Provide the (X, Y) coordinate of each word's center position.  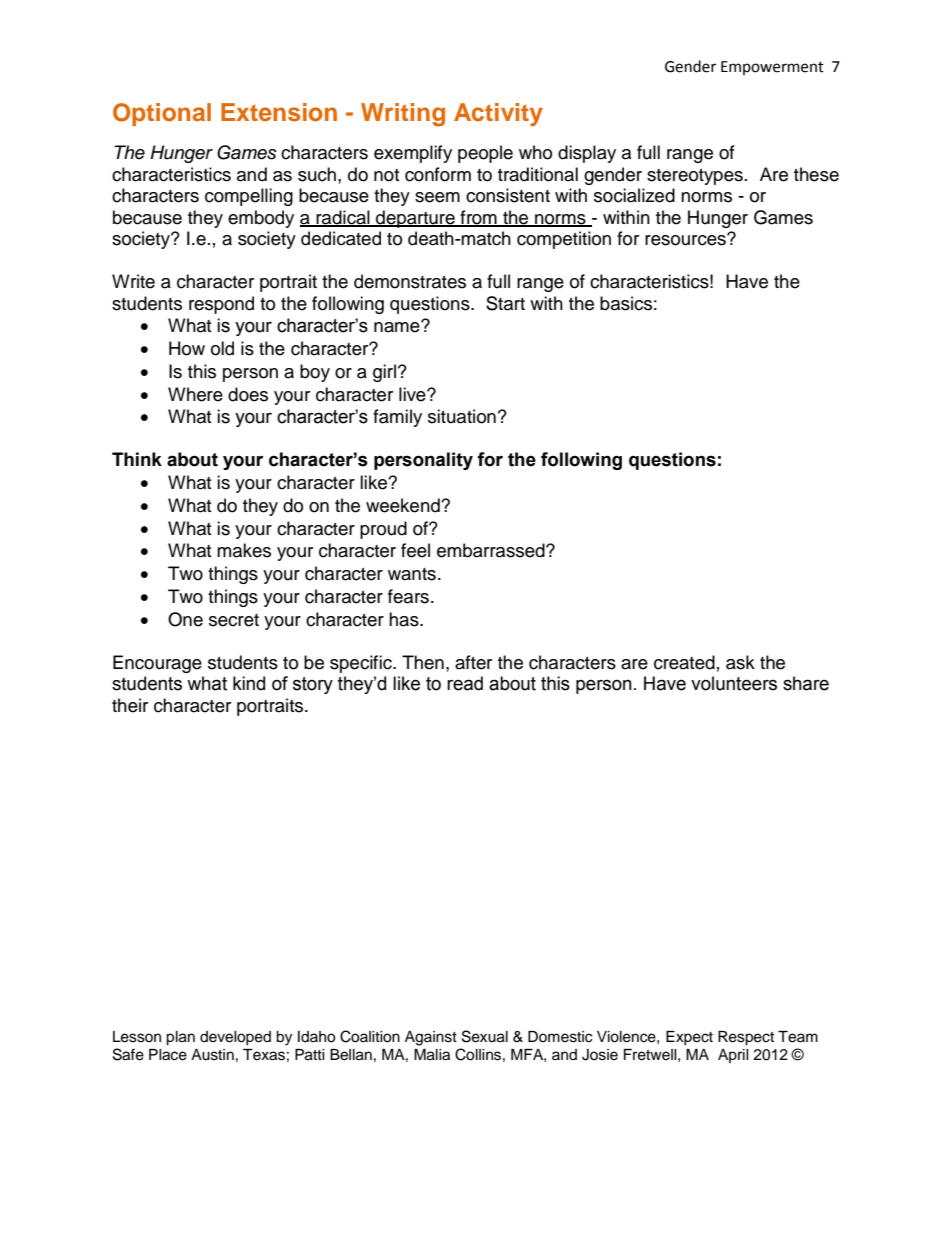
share (806, 683)
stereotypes (695, 177)
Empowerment (772, 68)
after (473, 662)
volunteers (734, 683)
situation (462, 416)
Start (505, 303)
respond (221, 305)
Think (137, 459)
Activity (498, 114)
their (130, 705)
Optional (162, 114)
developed (235, 1038)
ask (740, 662)
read (465, 683)
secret (234, 620)
